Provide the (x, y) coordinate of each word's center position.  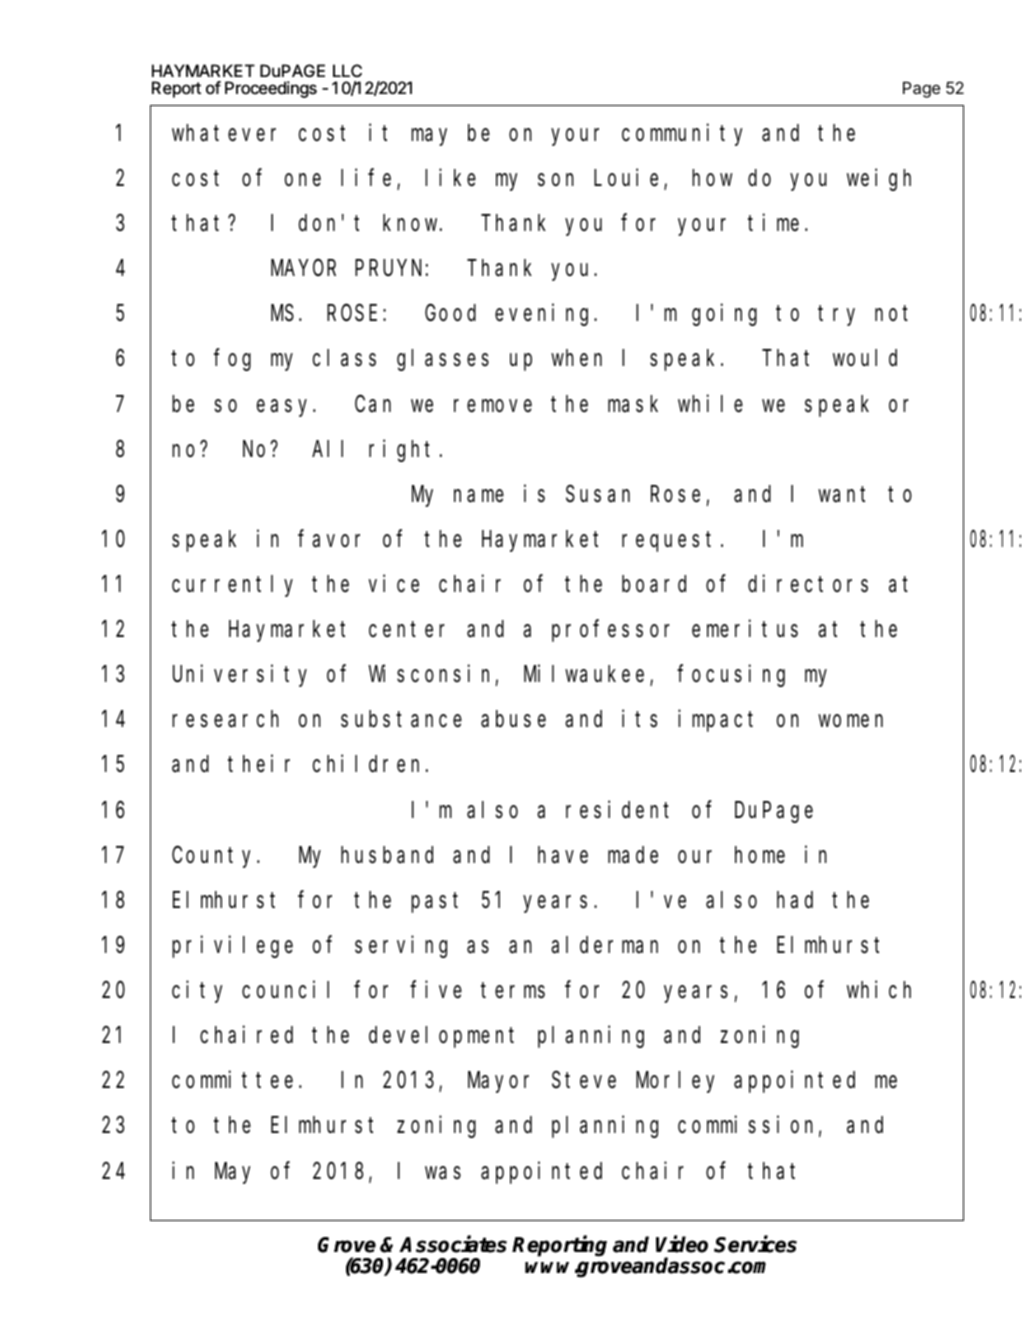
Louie (629, 178)
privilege (232, 946)
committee (232, 1080)
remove (493, 406)
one (303, 179)
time (773, 222)
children (370, 764)
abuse (513, 719)
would (865, 358)
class (344, 358)
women (851, 721)
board (654, 584)
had (795, 900)
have (563, 855)
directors (808, 584)
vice (394, 584)
